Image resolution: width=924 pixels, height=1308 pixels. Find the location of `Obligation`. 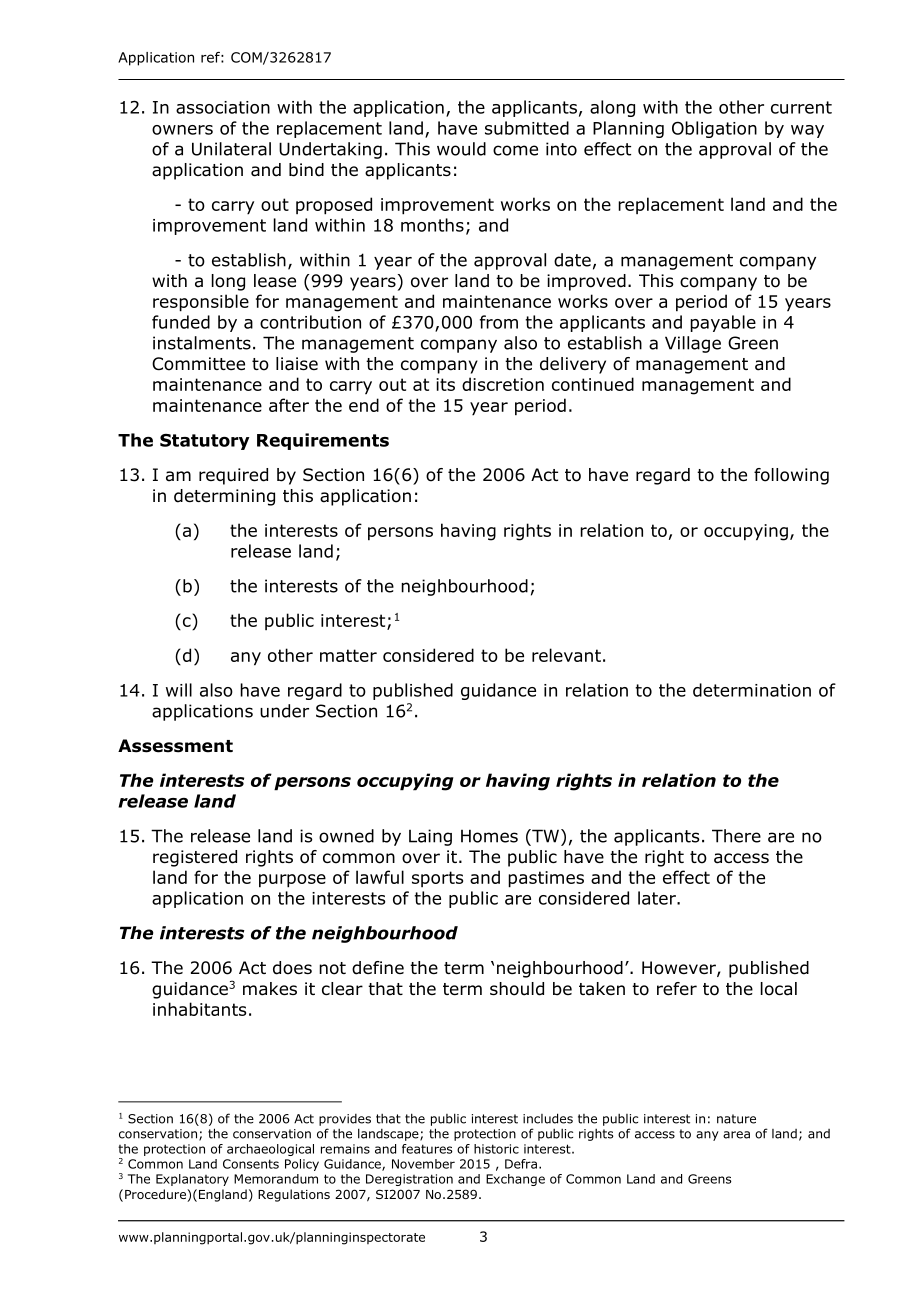

Obligation is located at coordinates (714, 129).
